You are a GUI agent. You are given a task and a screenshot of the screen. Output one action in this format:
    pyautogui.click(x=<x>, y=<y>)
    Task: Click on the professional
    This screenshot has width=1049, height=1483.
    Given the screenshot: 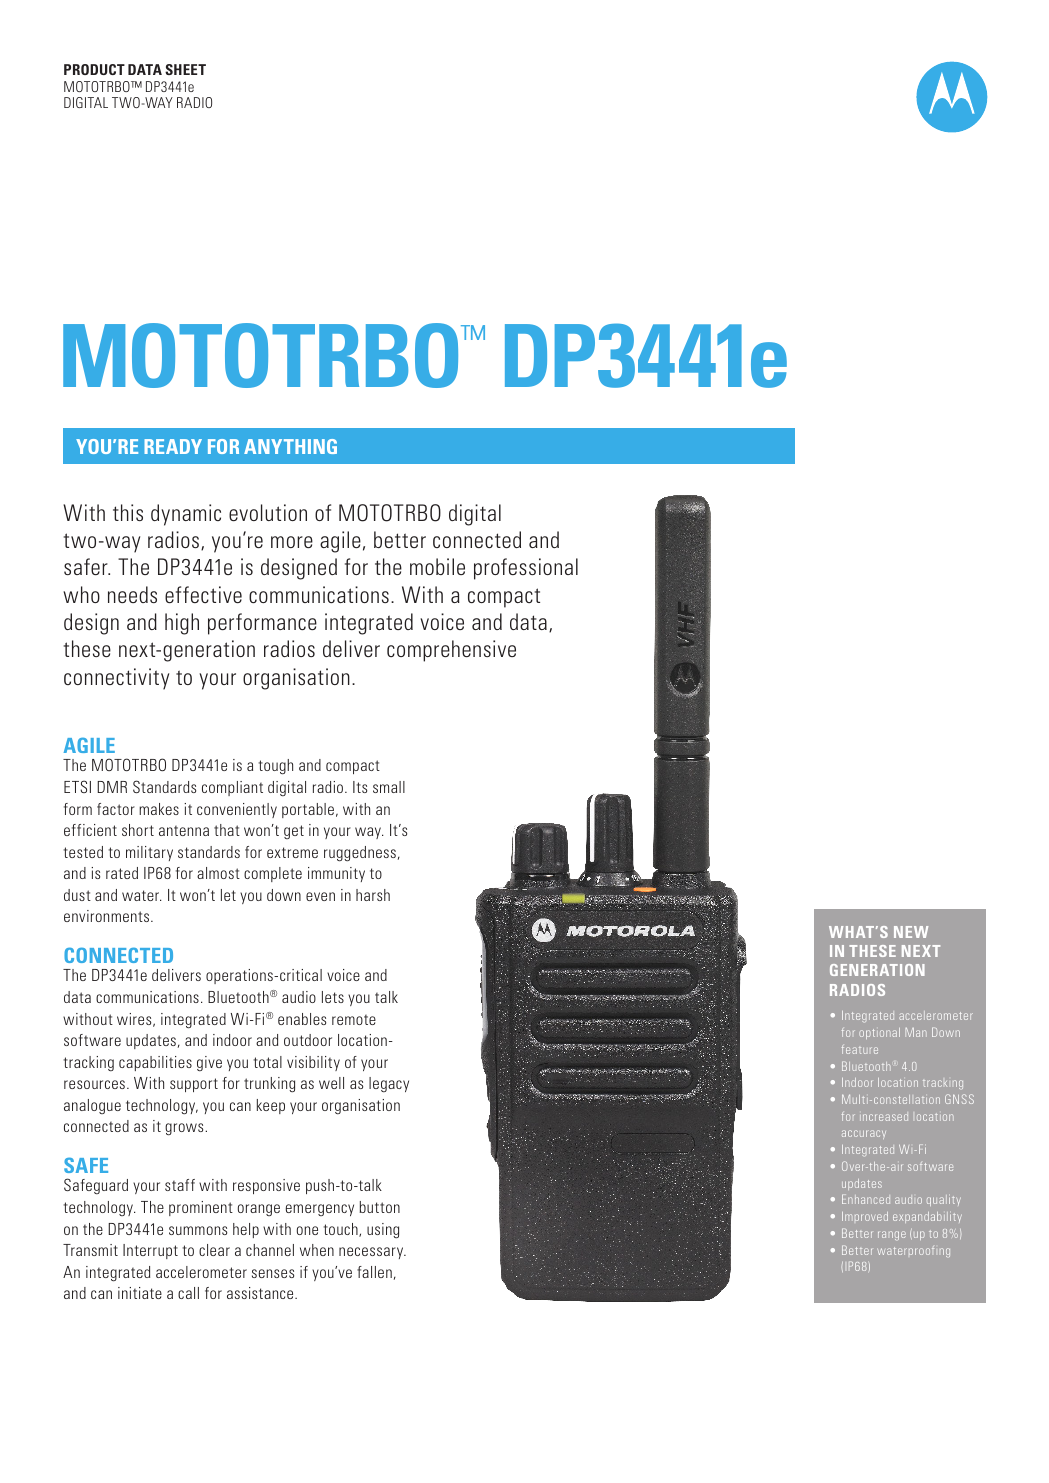 What is the action you would take?
    pyautogui.click(x=526, y=569)
